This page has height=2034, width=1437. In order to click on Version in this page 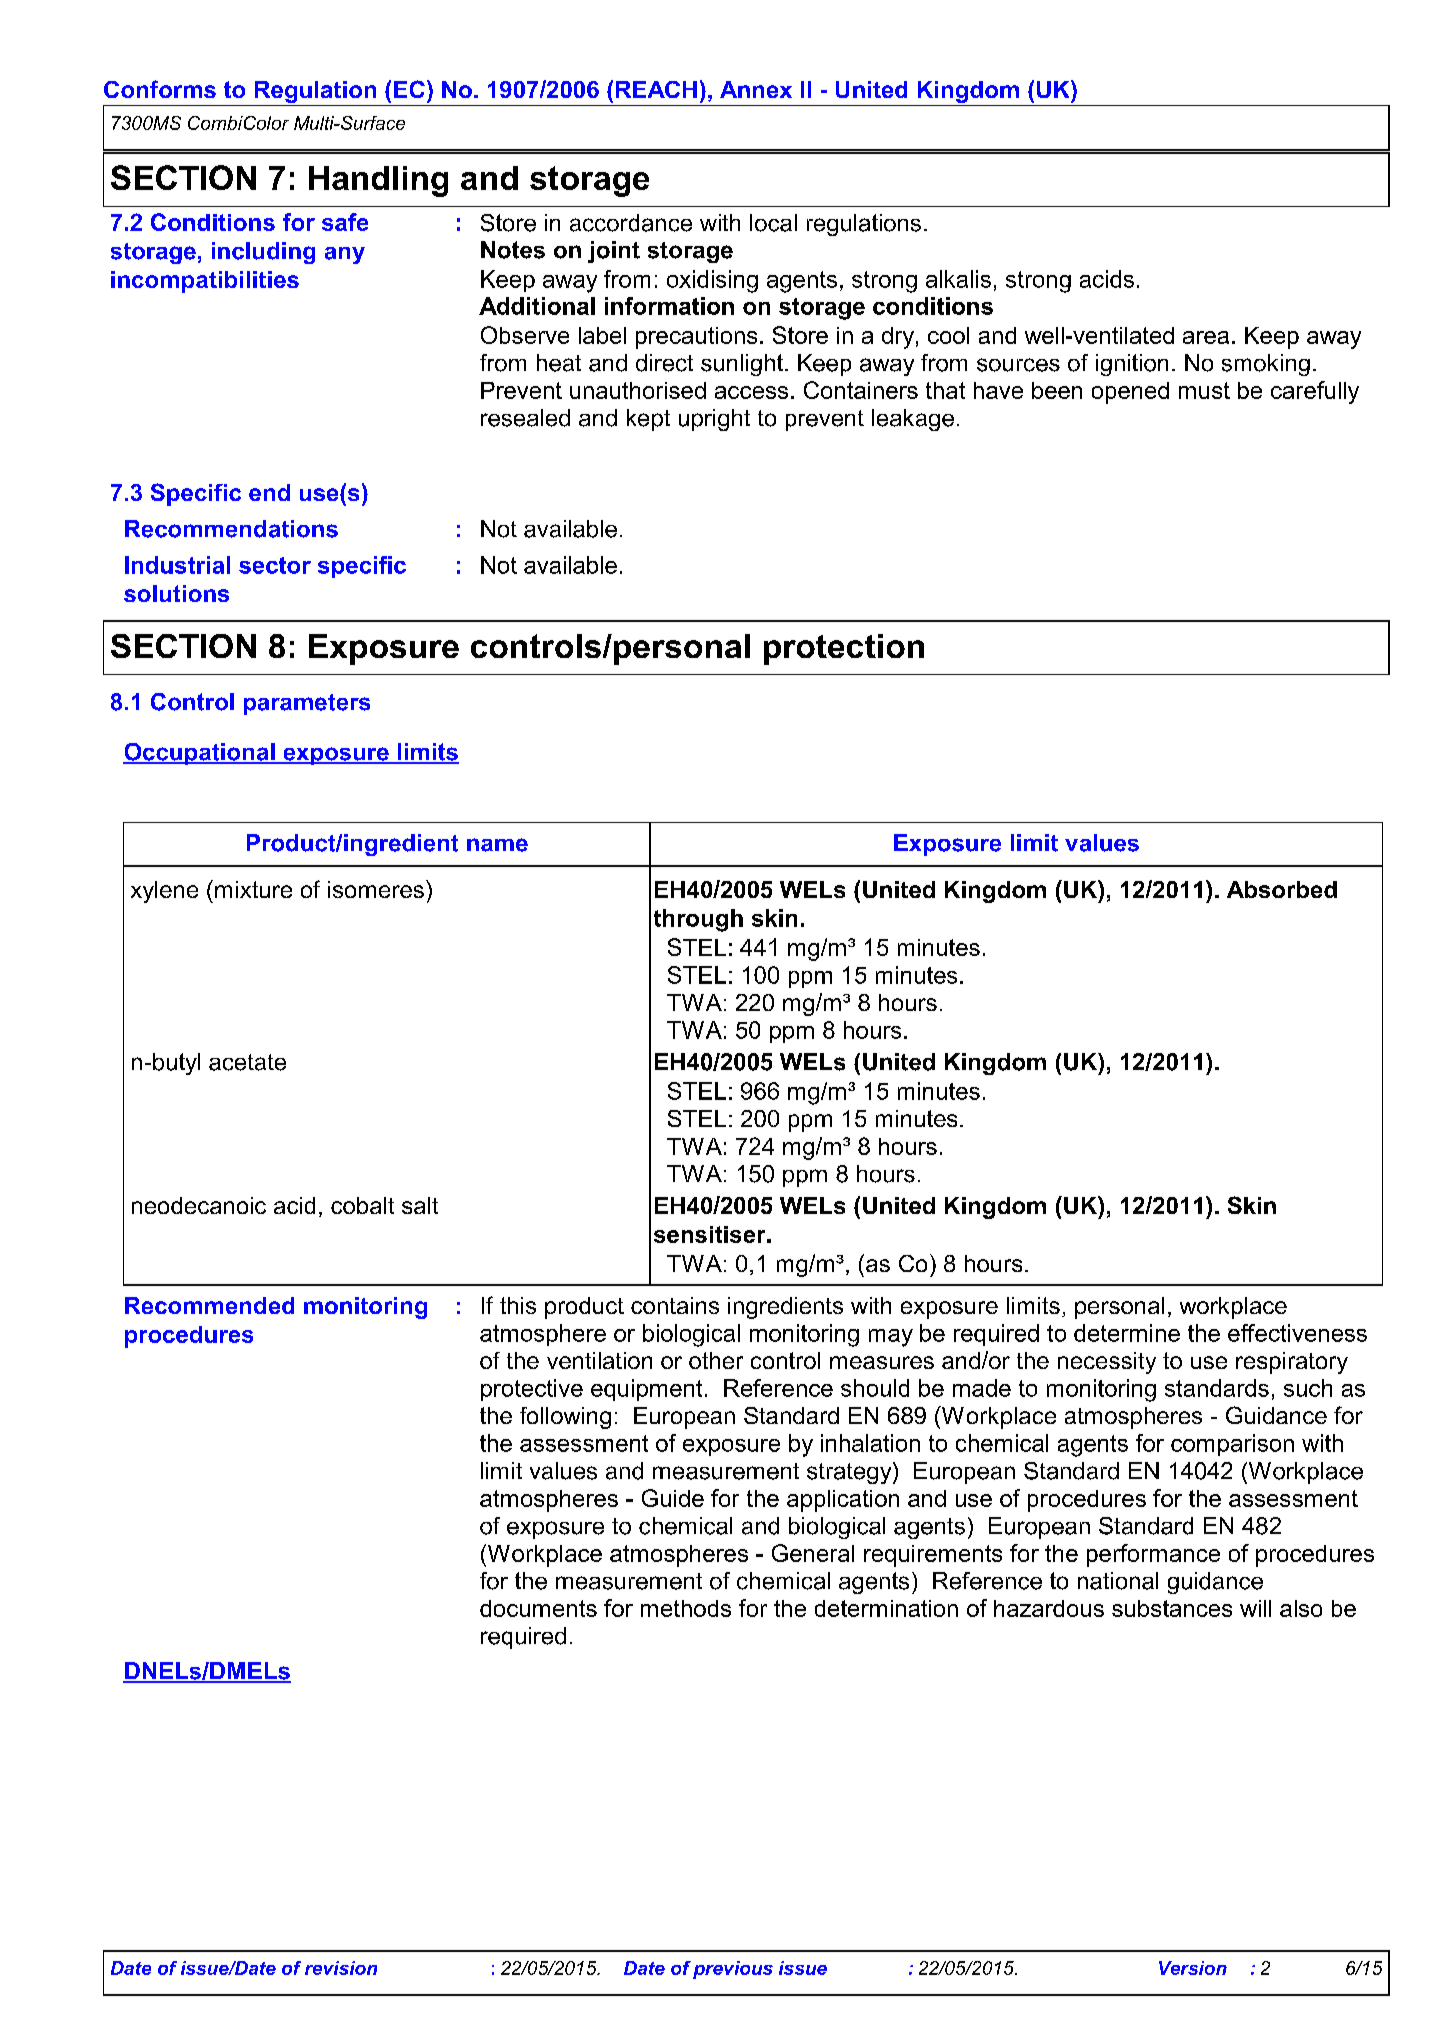, I will do `click(1193, 1968)`.
